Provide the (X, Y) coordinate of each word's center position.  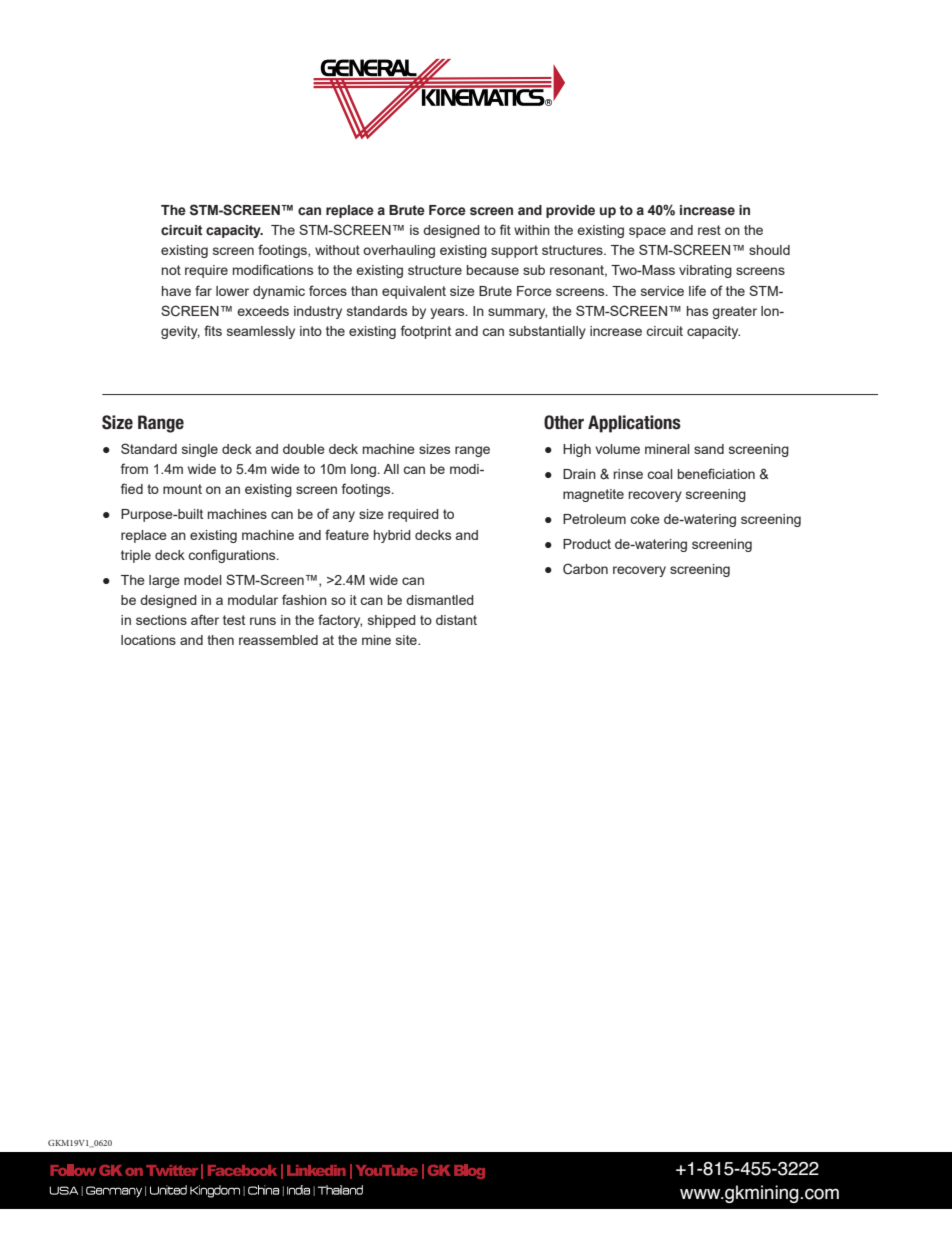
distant (456, 620)
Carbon (585, 568)
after (205, 619)
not (171, 270)
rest (709, 230)
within (532, 230)
